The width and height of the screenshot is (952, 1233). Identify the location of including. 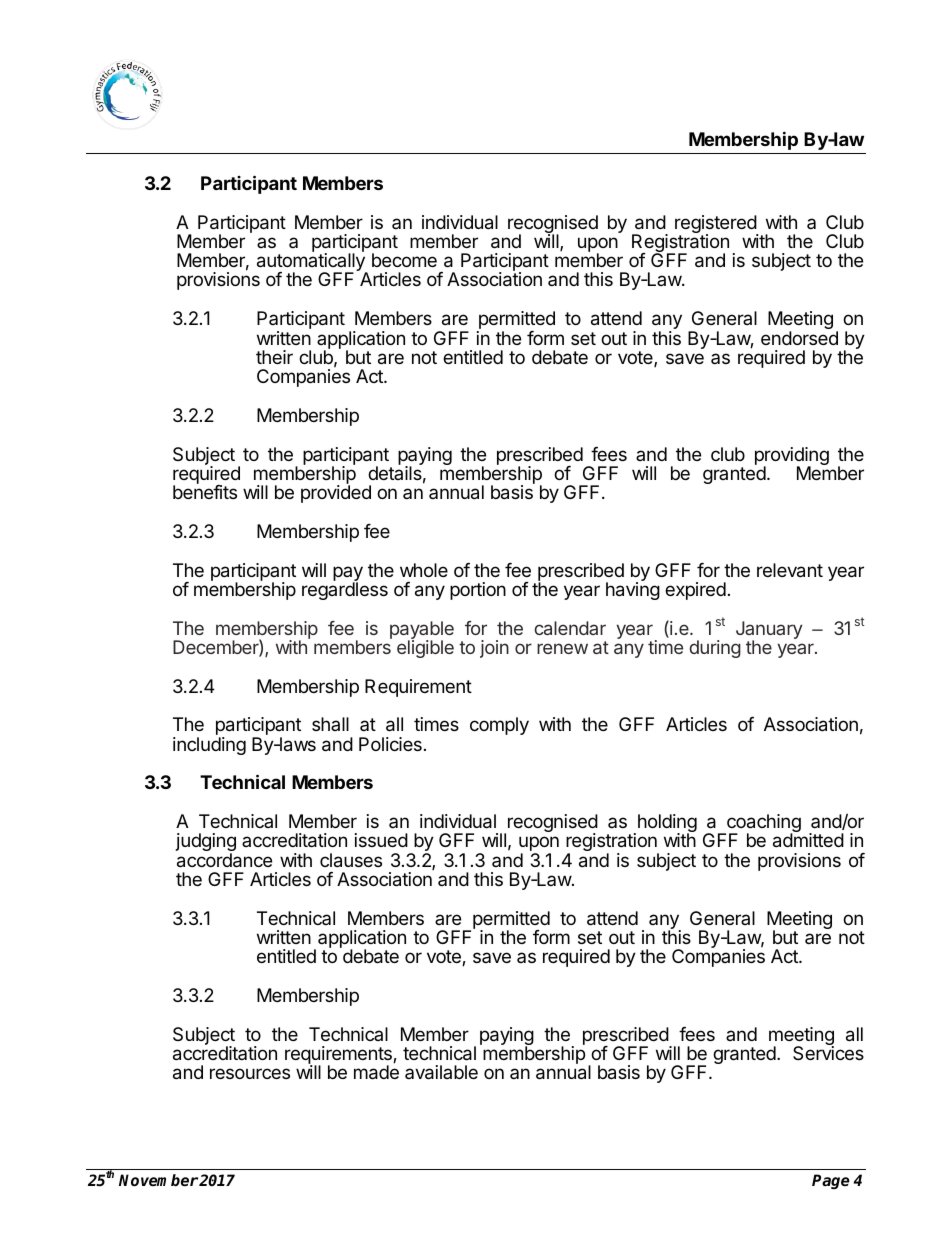
(209, 746).
